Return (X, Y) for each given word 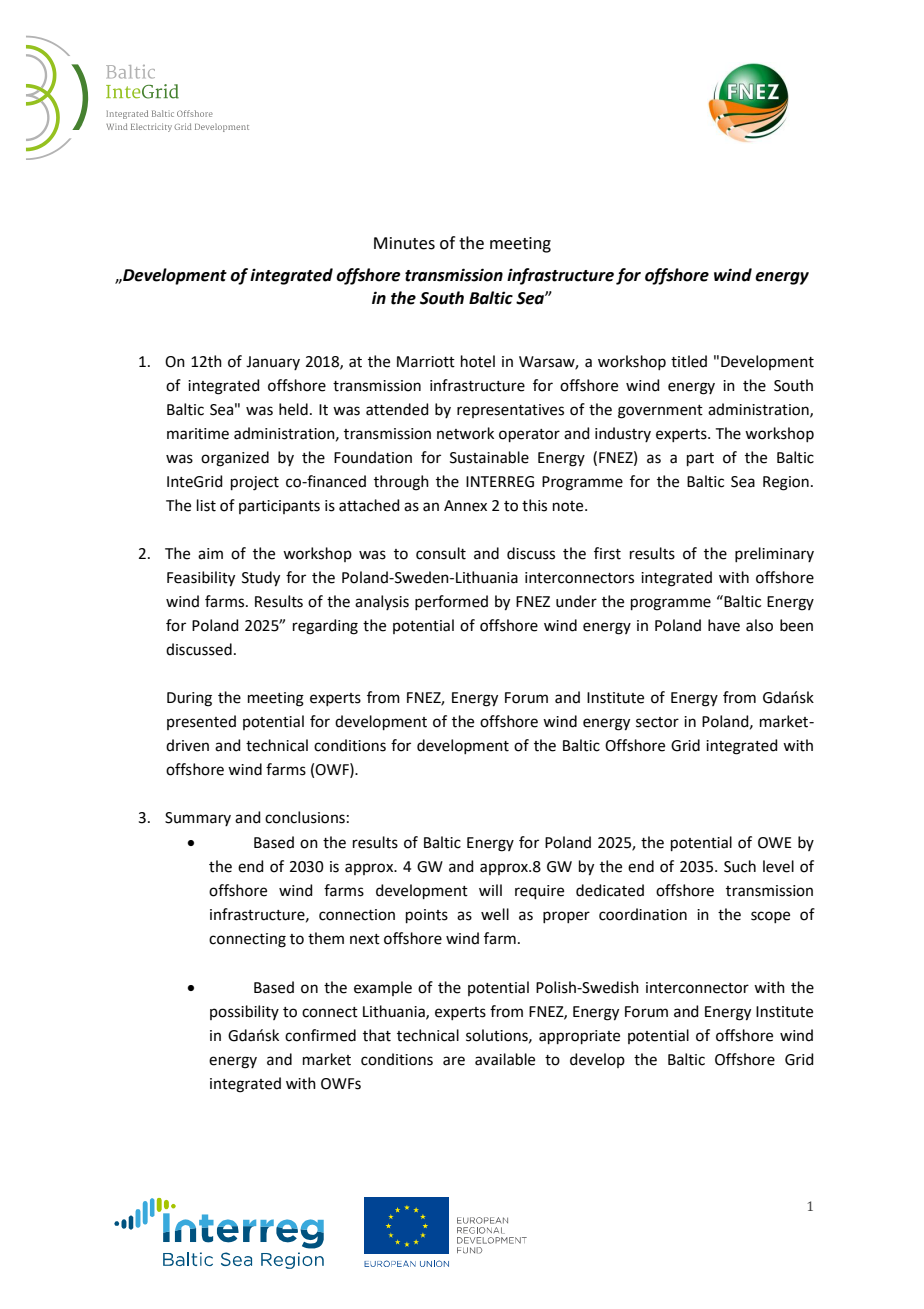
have (724, 625)
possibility (244, 1012)
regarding (325, 627)
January (273, 363)
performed (451, 602)
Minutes (404, 243)
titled (689, 361)
